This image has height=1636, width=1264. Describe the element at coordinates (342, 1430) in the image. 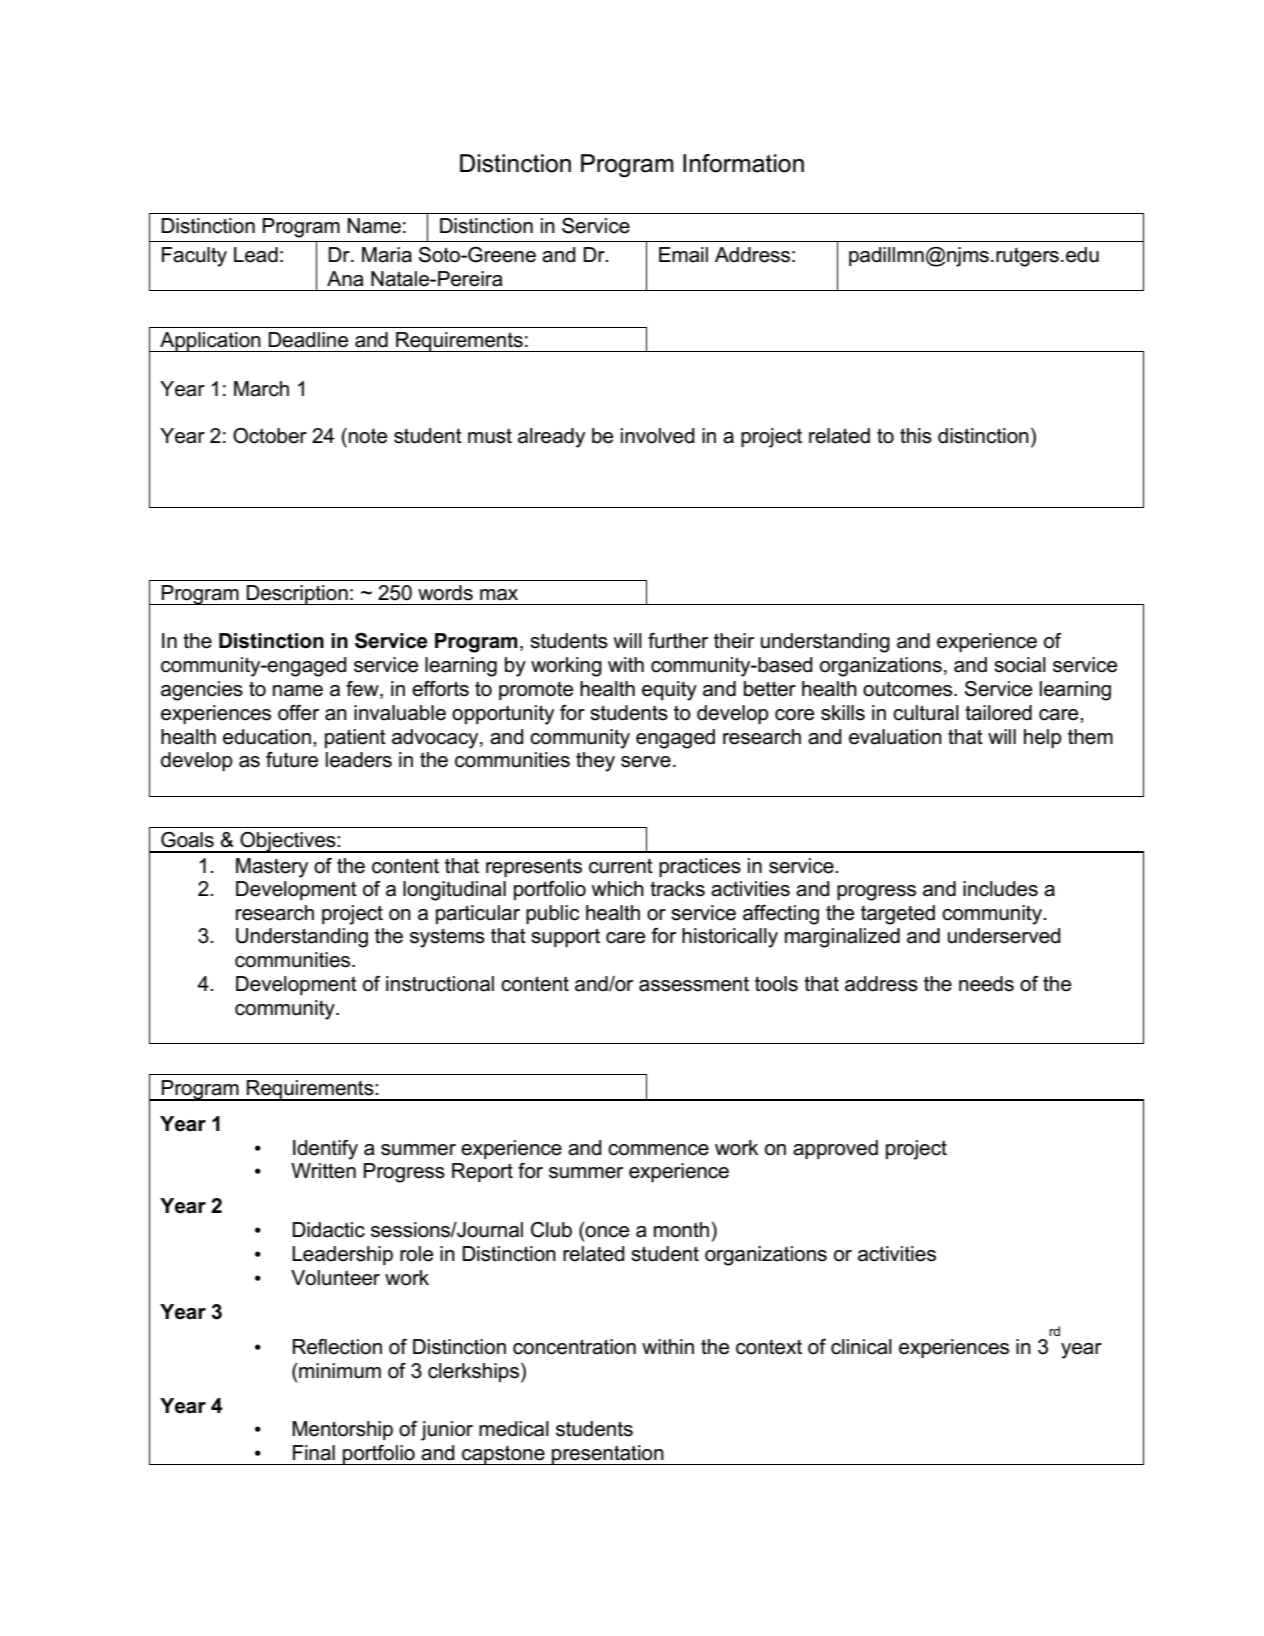

I see `Mentorship` at that location.
